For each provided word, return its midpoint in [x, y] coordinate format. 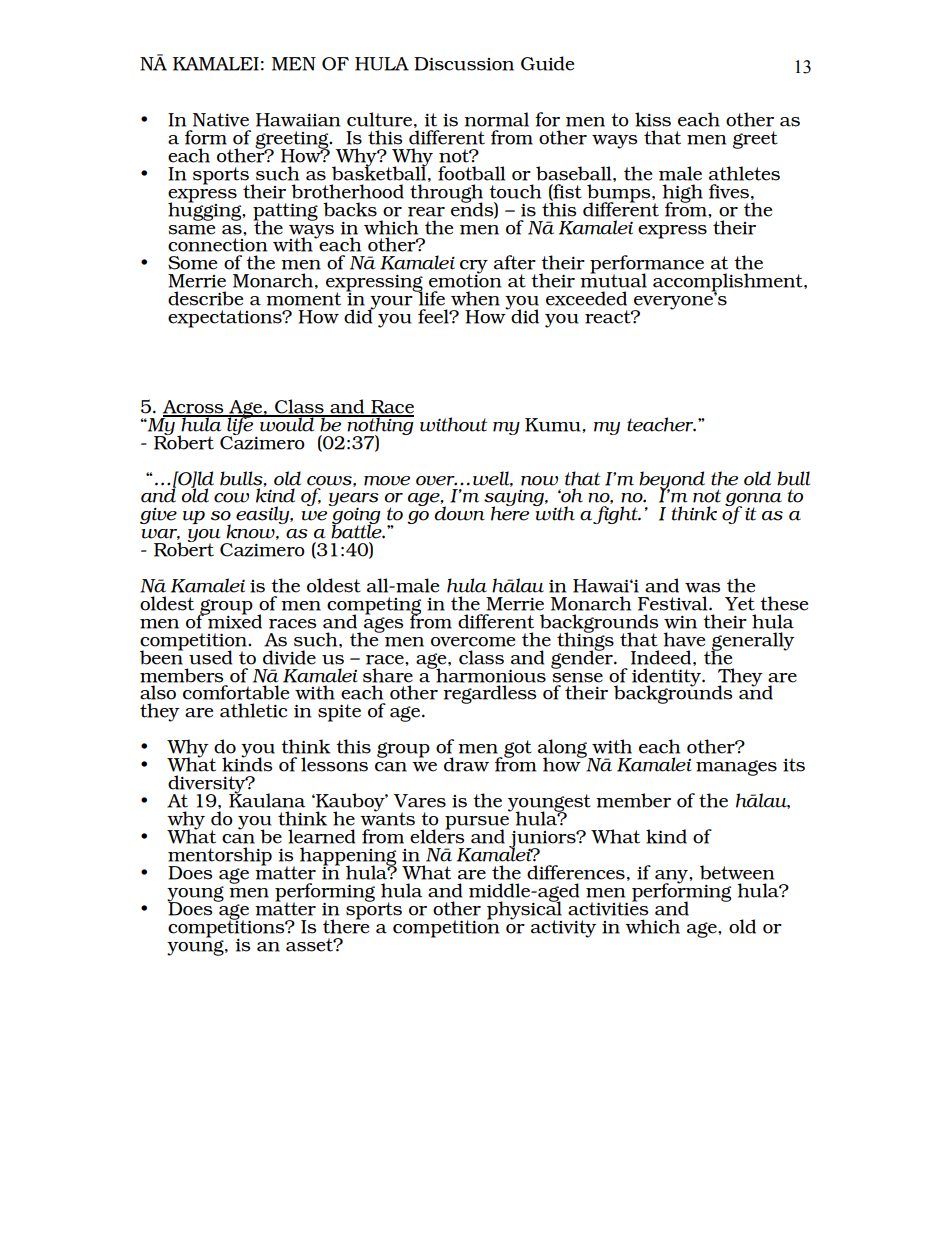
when [475, 298]
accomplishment [729, 283]
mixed [234, 620]
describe [205, 298]
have [684, 639]
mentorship [220, 857]
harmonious [490, 674]
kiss [653, 119]
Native [221, 120]
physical [524, 910]
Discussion [464, 64]
